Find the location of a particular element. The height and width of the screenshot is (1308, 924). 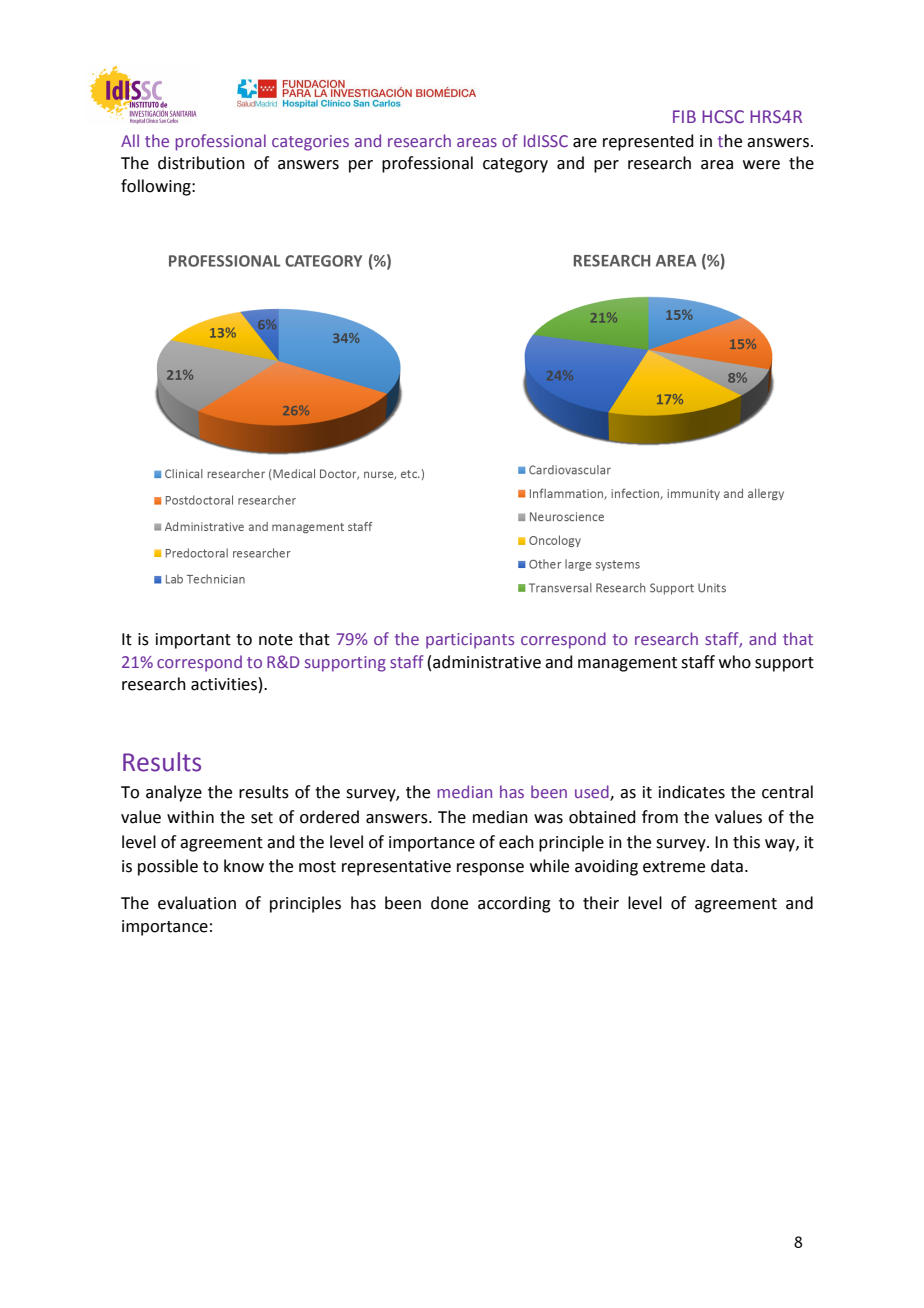

FIB is located at coordinates (684, 116).
